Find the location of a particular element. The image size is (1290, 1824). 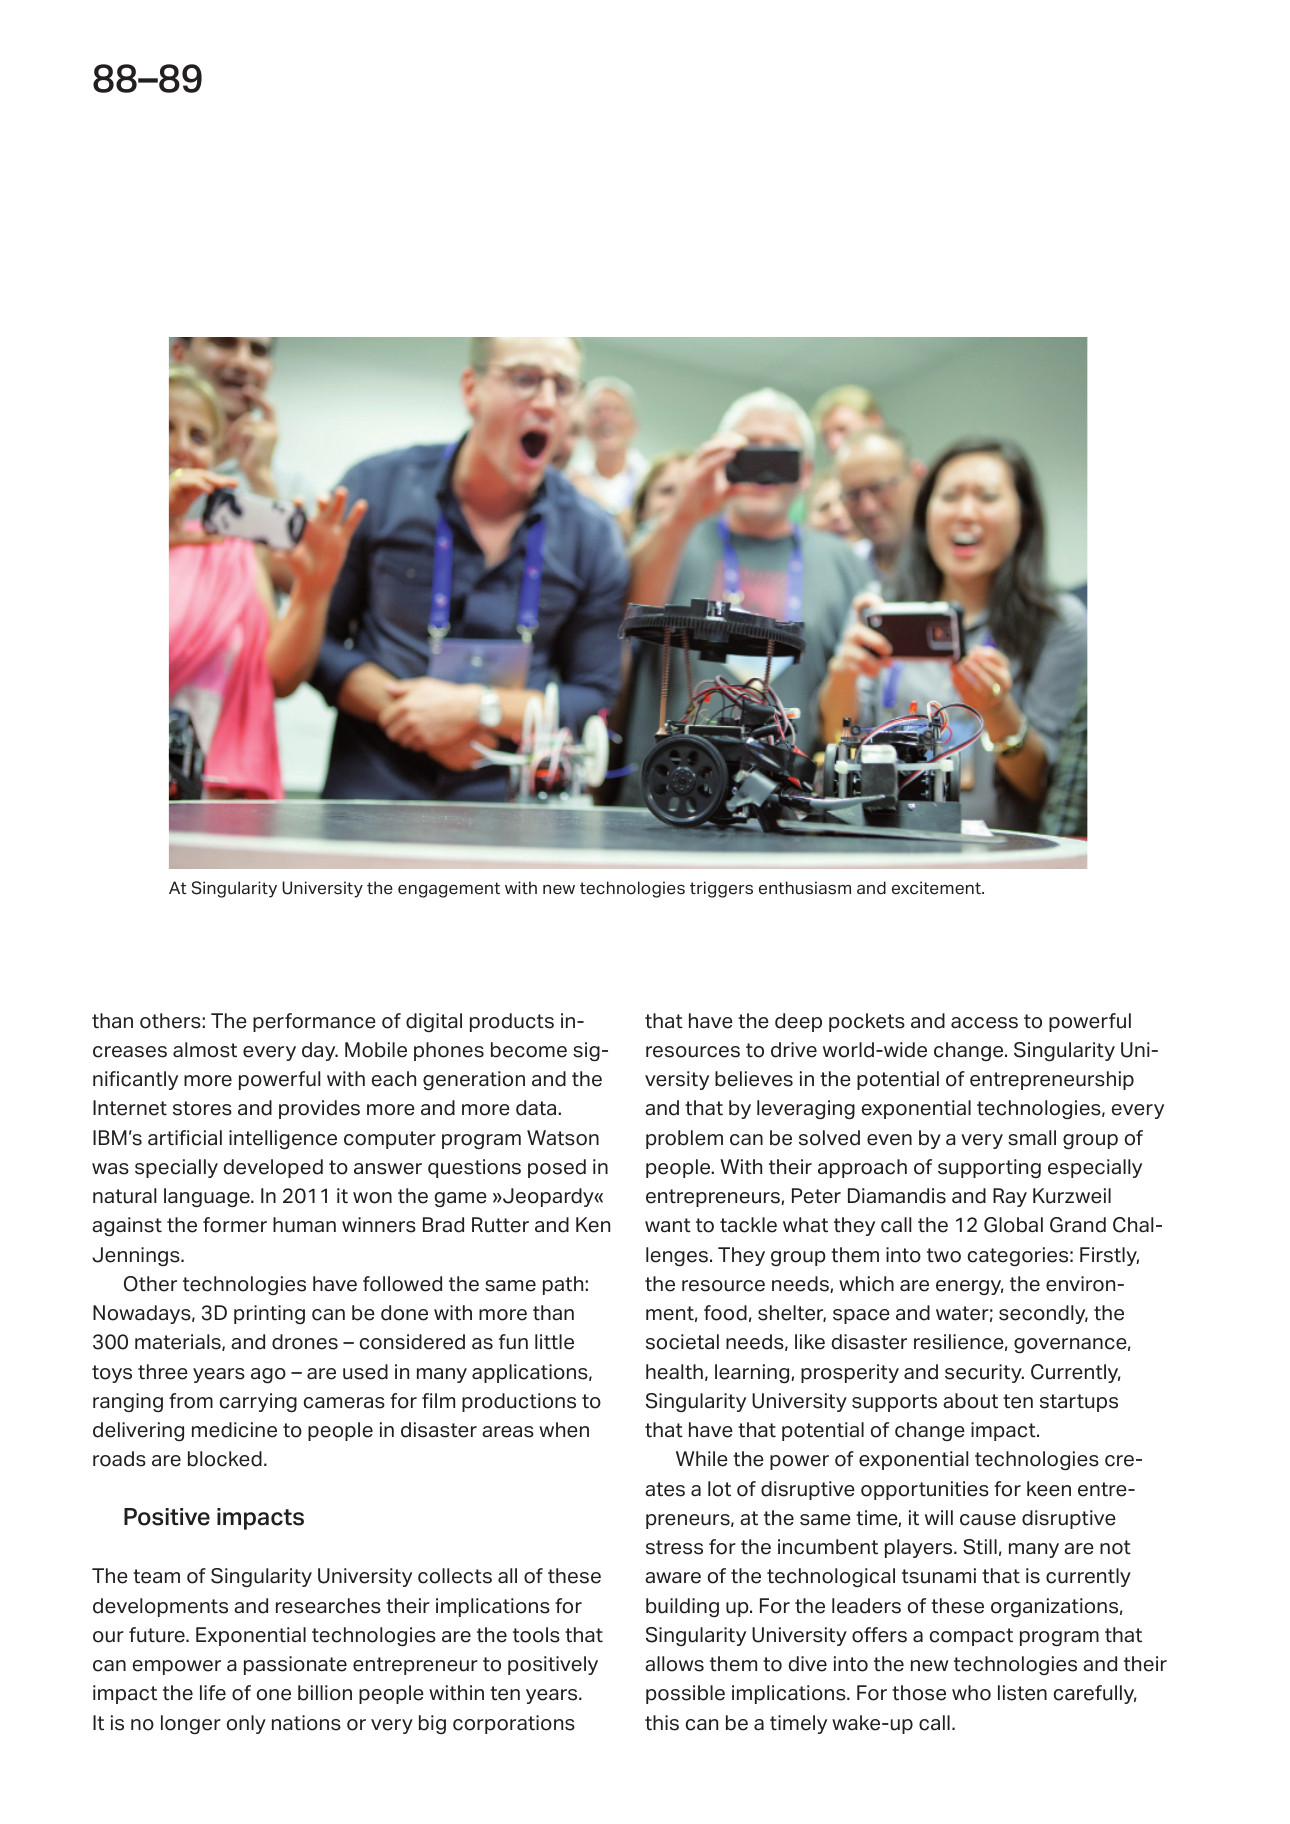

enthusiasm is located at coordinates (805, 888).
